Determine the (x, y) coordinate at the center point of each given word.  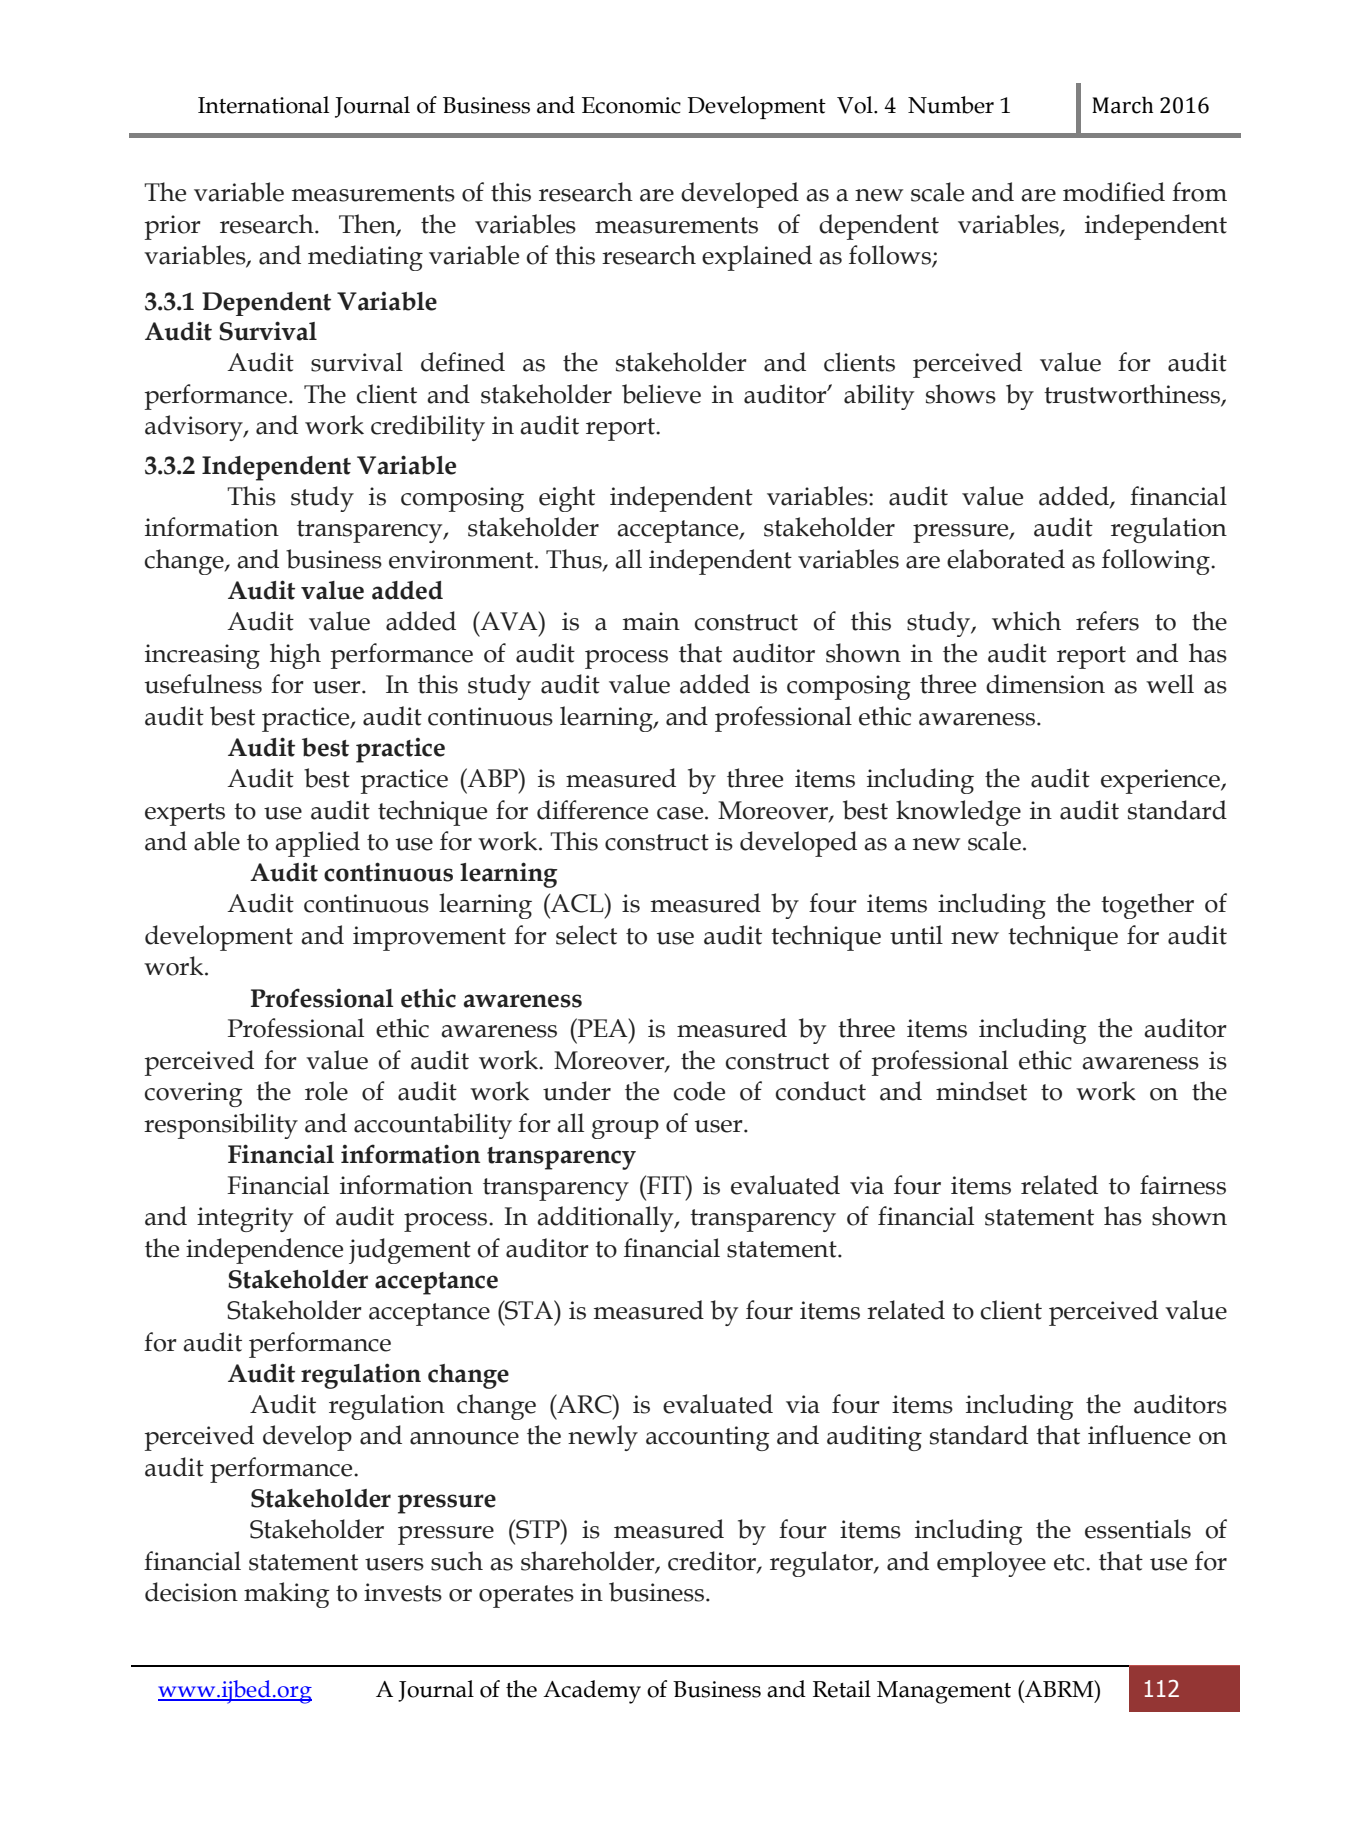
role (326, 1091)
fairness (1183, 1185)
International (263, 105)
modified (1114, 192)
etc (1070, 1562)
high (295, 656)
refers (1107, 621)
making (287, 1595)
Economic (631, 105)
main (651, 621)
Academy (592, 1692)
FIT (666, 1184)
